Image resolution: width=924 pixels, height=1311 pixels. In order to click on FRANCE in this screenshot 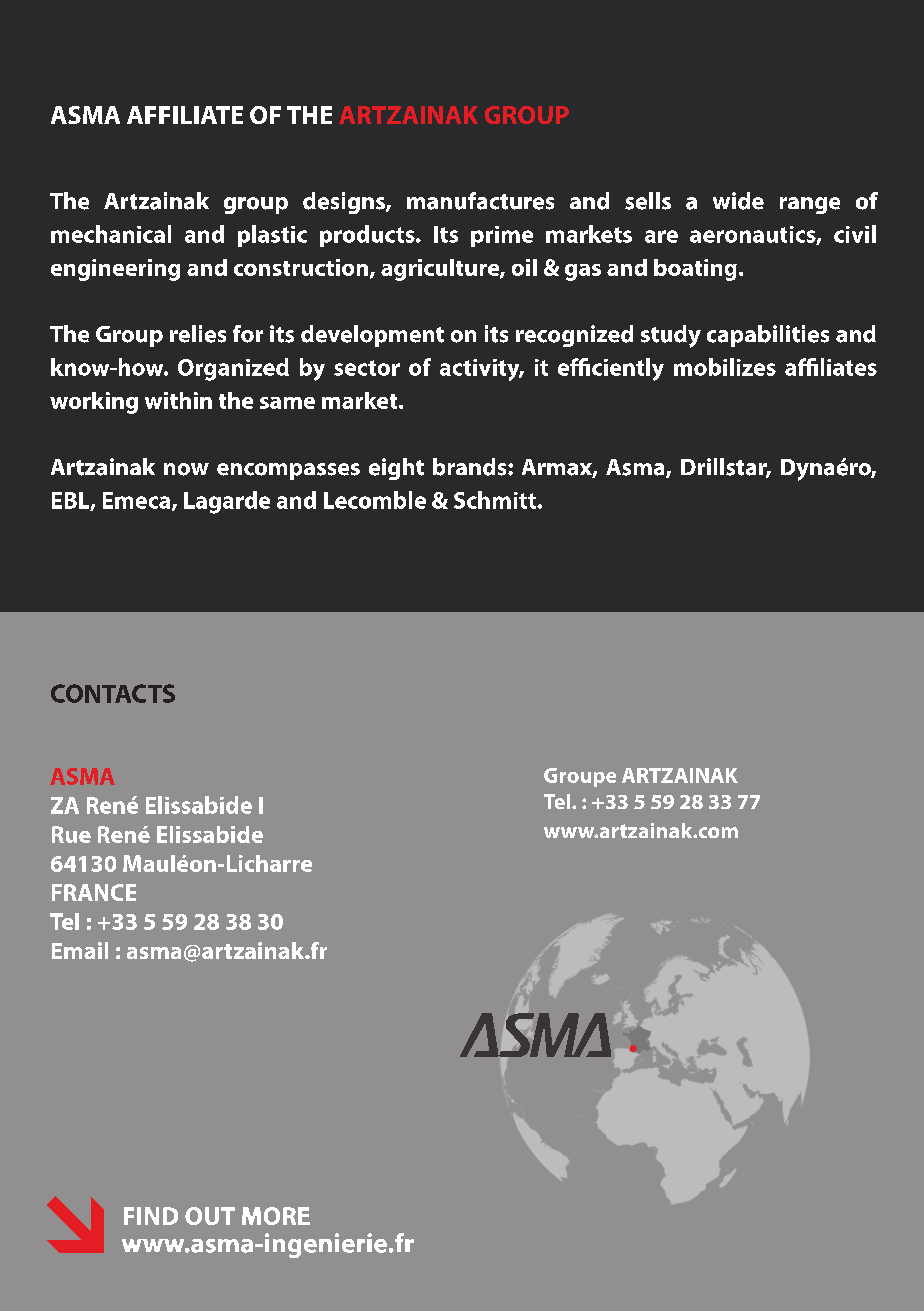, I will do `click(94, 892)`.
